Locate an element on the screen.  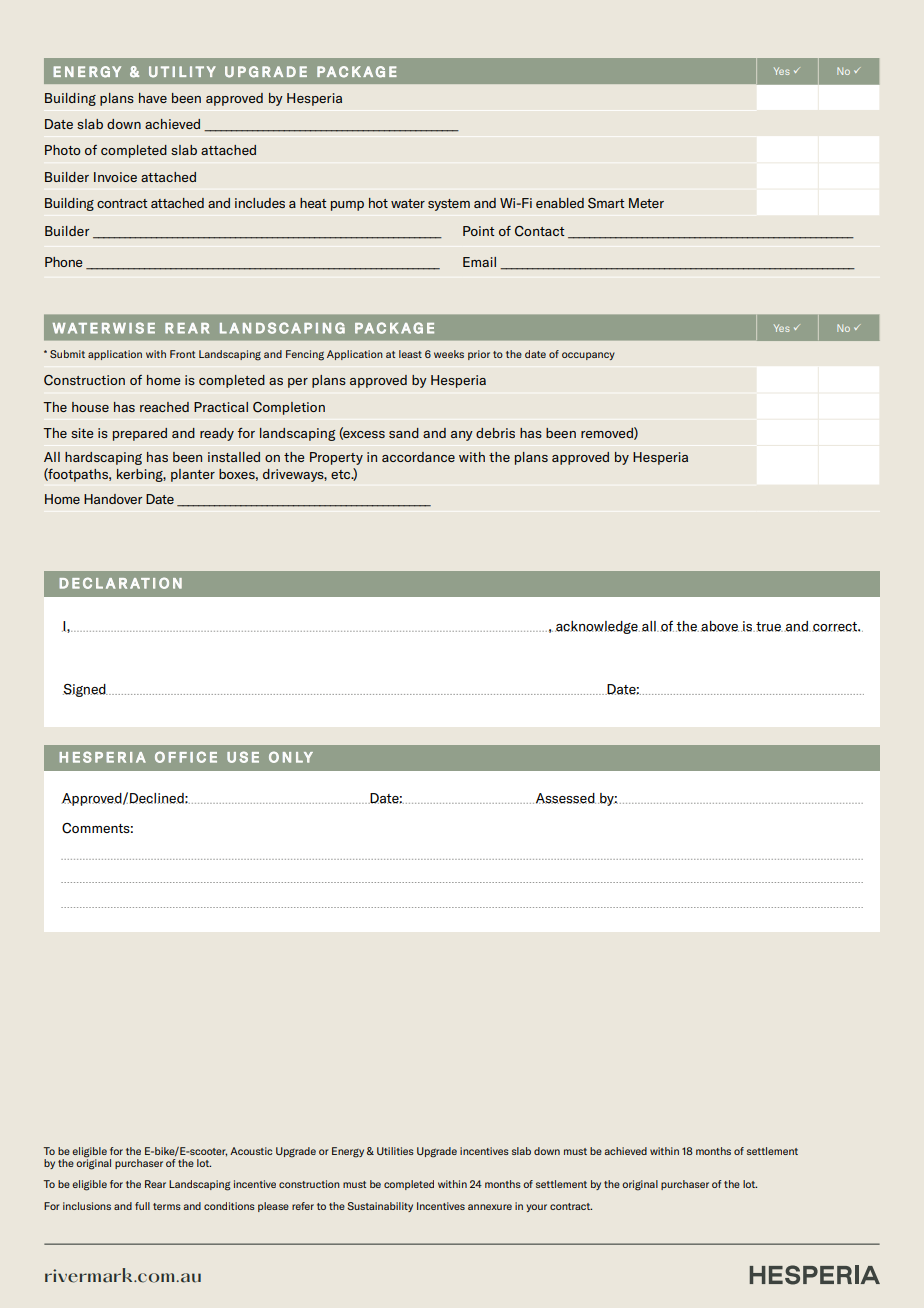
Utilities is located at coordinates (395, 1151).
